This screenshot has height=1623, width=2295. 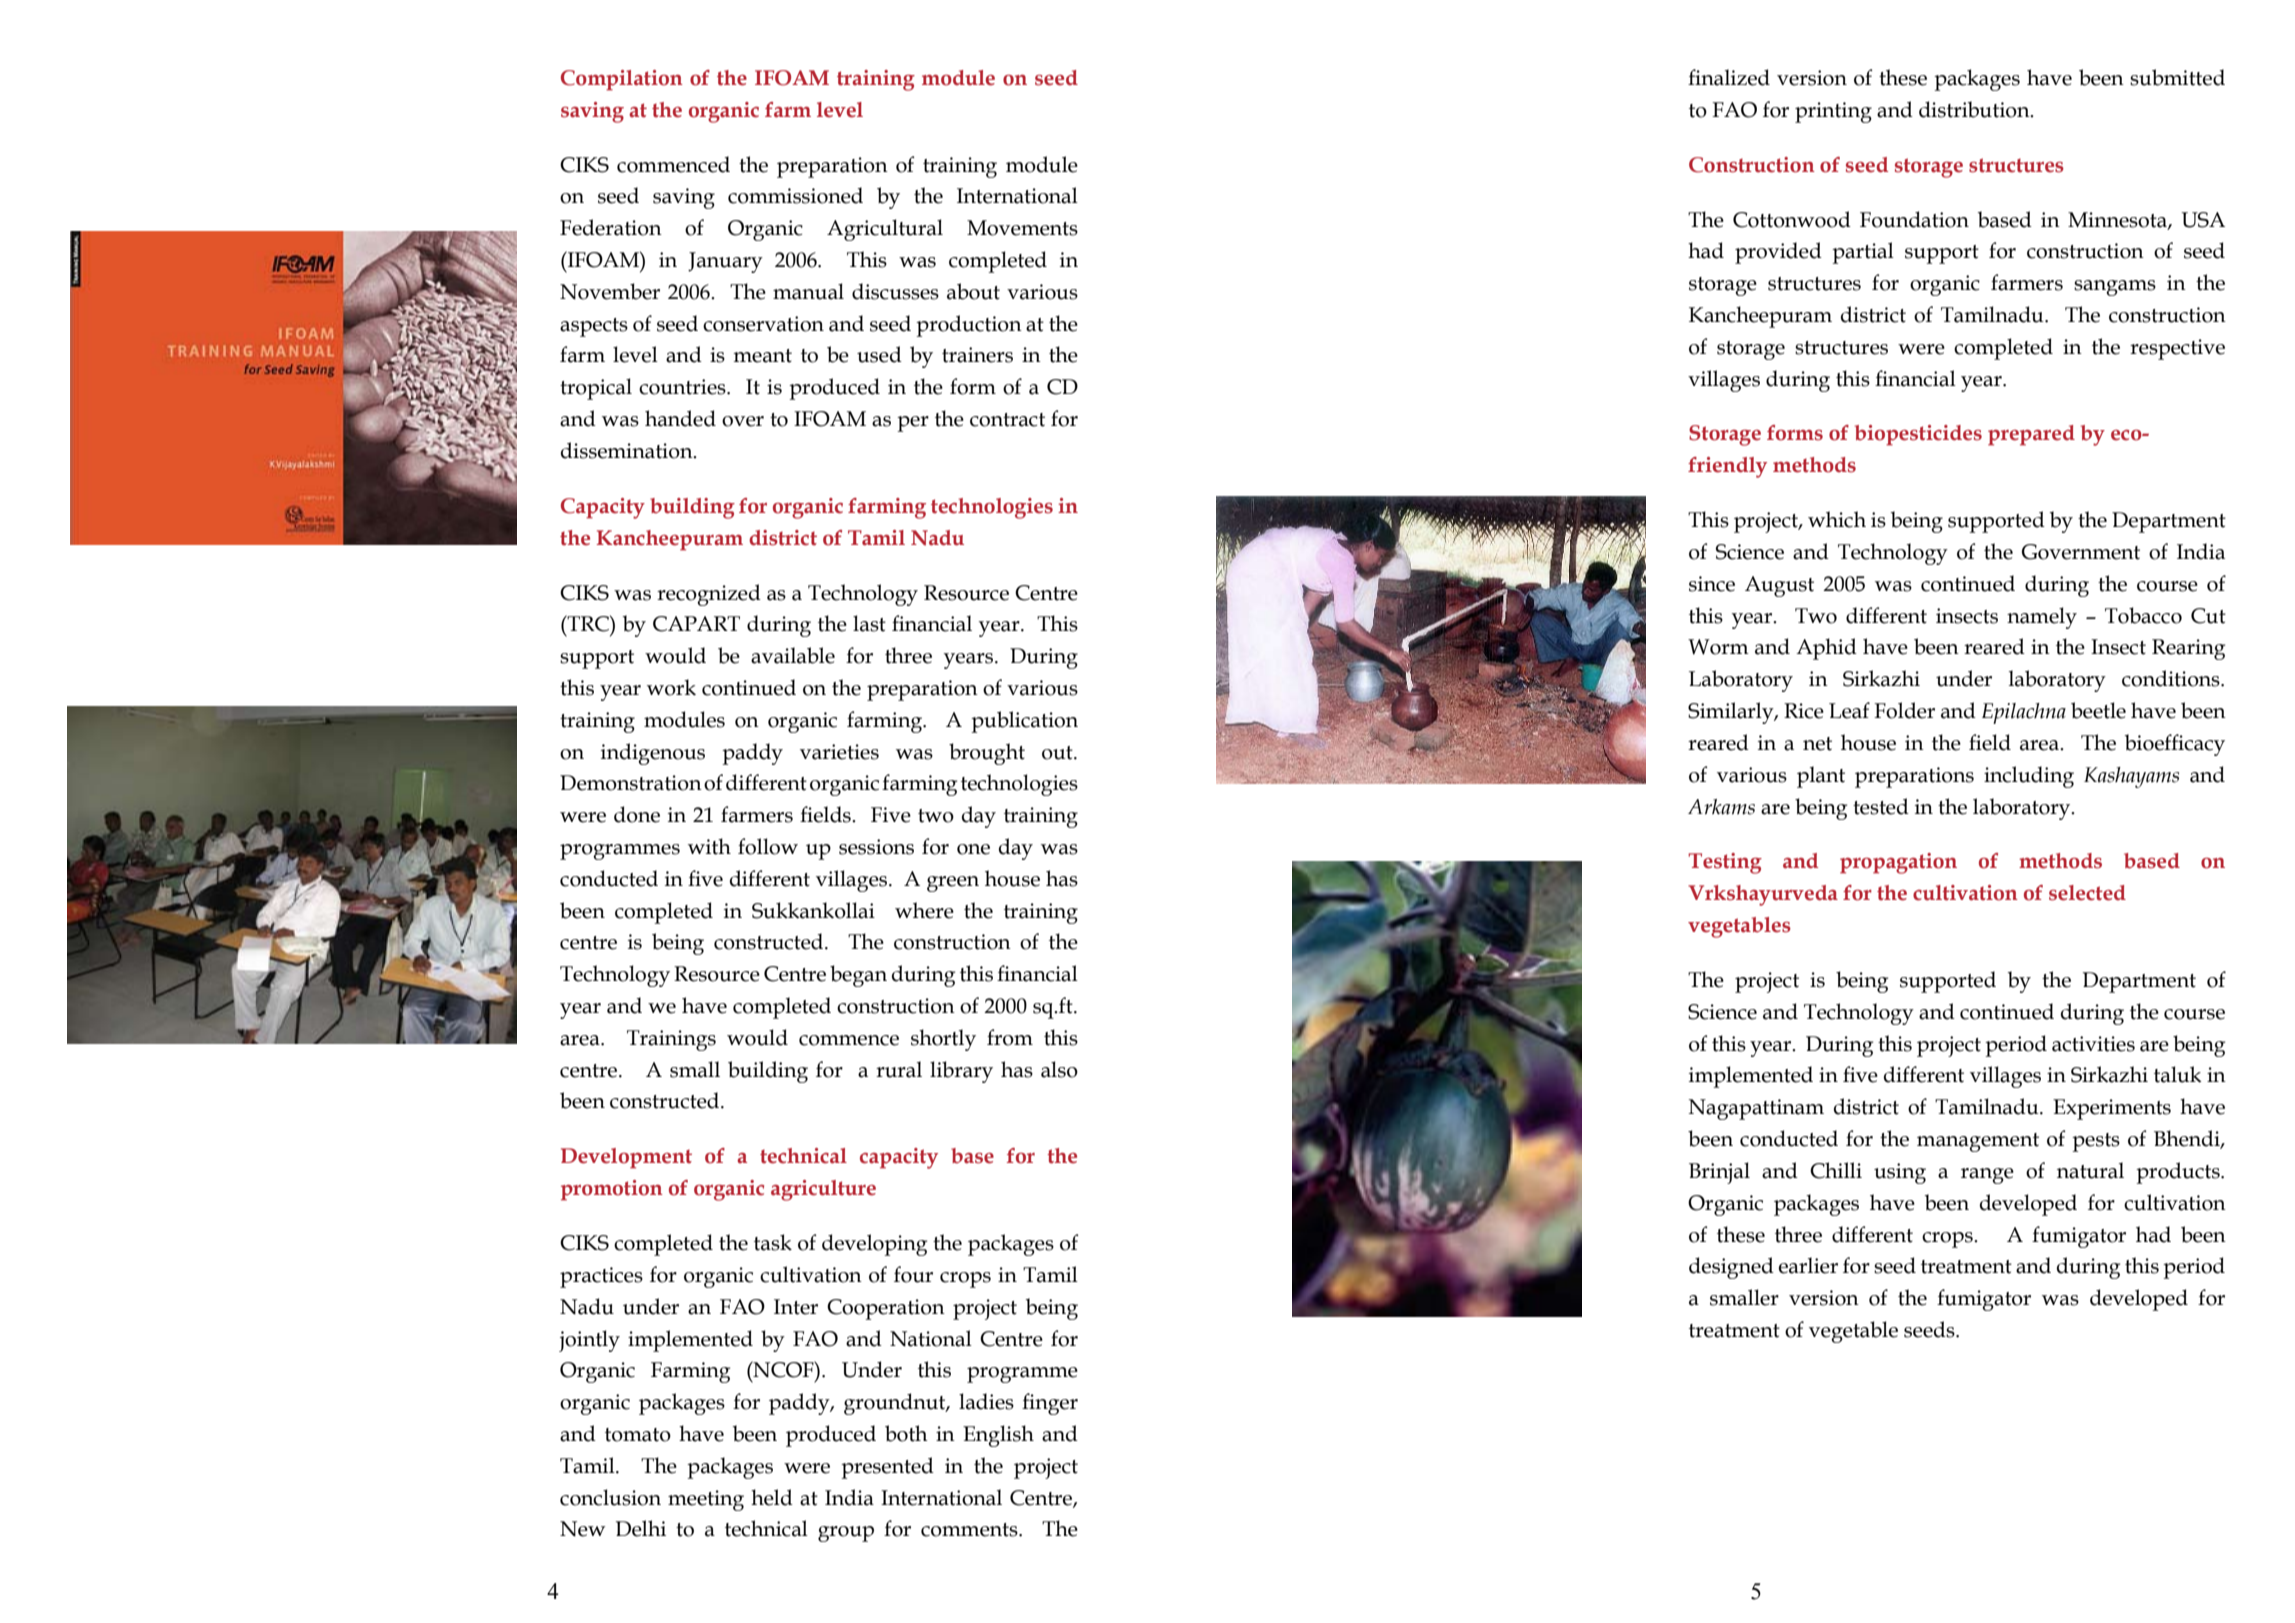 What do you see at coordinates (1729, 77) in the screenshot?
I see `finalized` at bounding box center [1729, 77].
